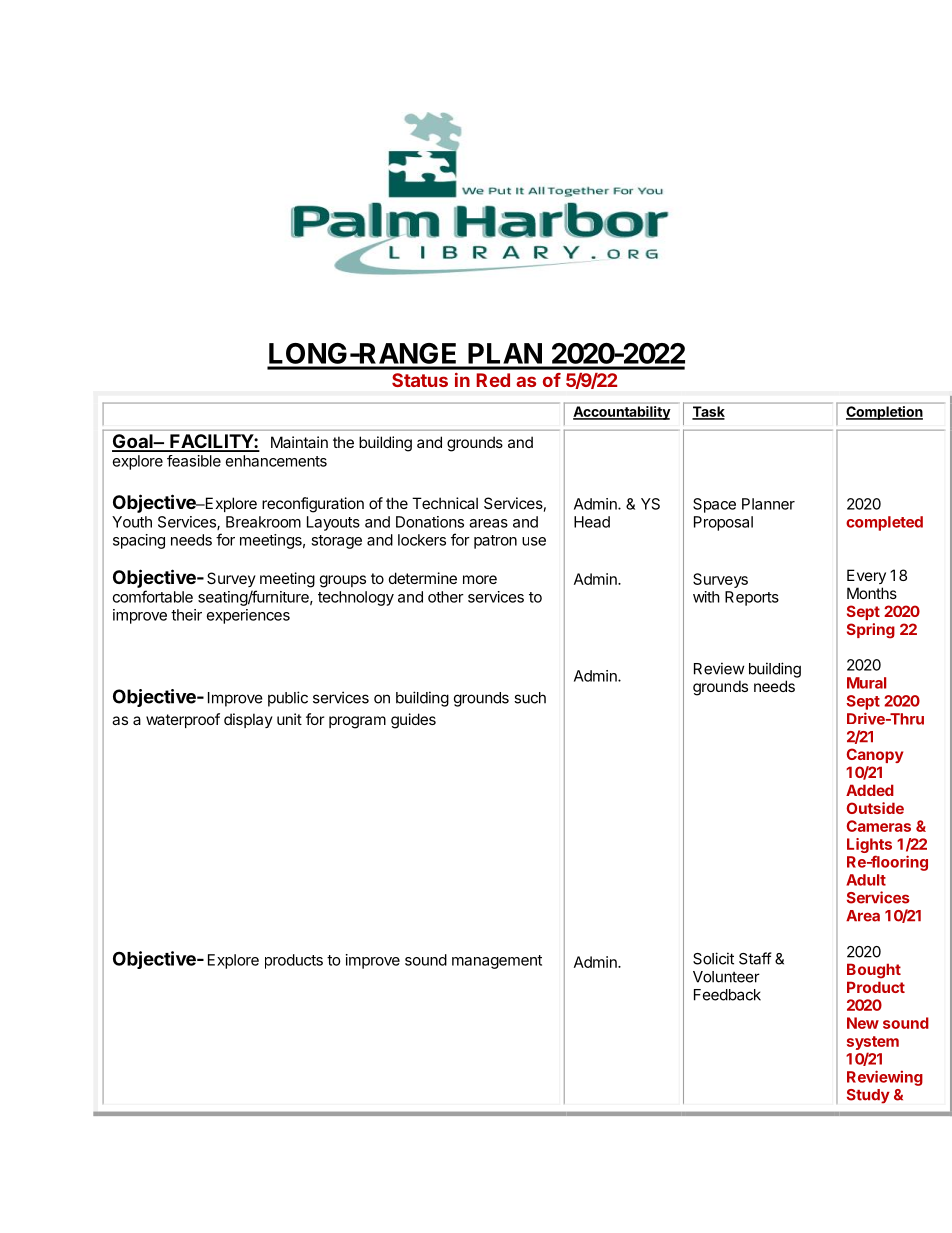 This page has height=1233, width=952. Describe the element at coordinates (869, 847) in the page. I see `Lights` at that location.
